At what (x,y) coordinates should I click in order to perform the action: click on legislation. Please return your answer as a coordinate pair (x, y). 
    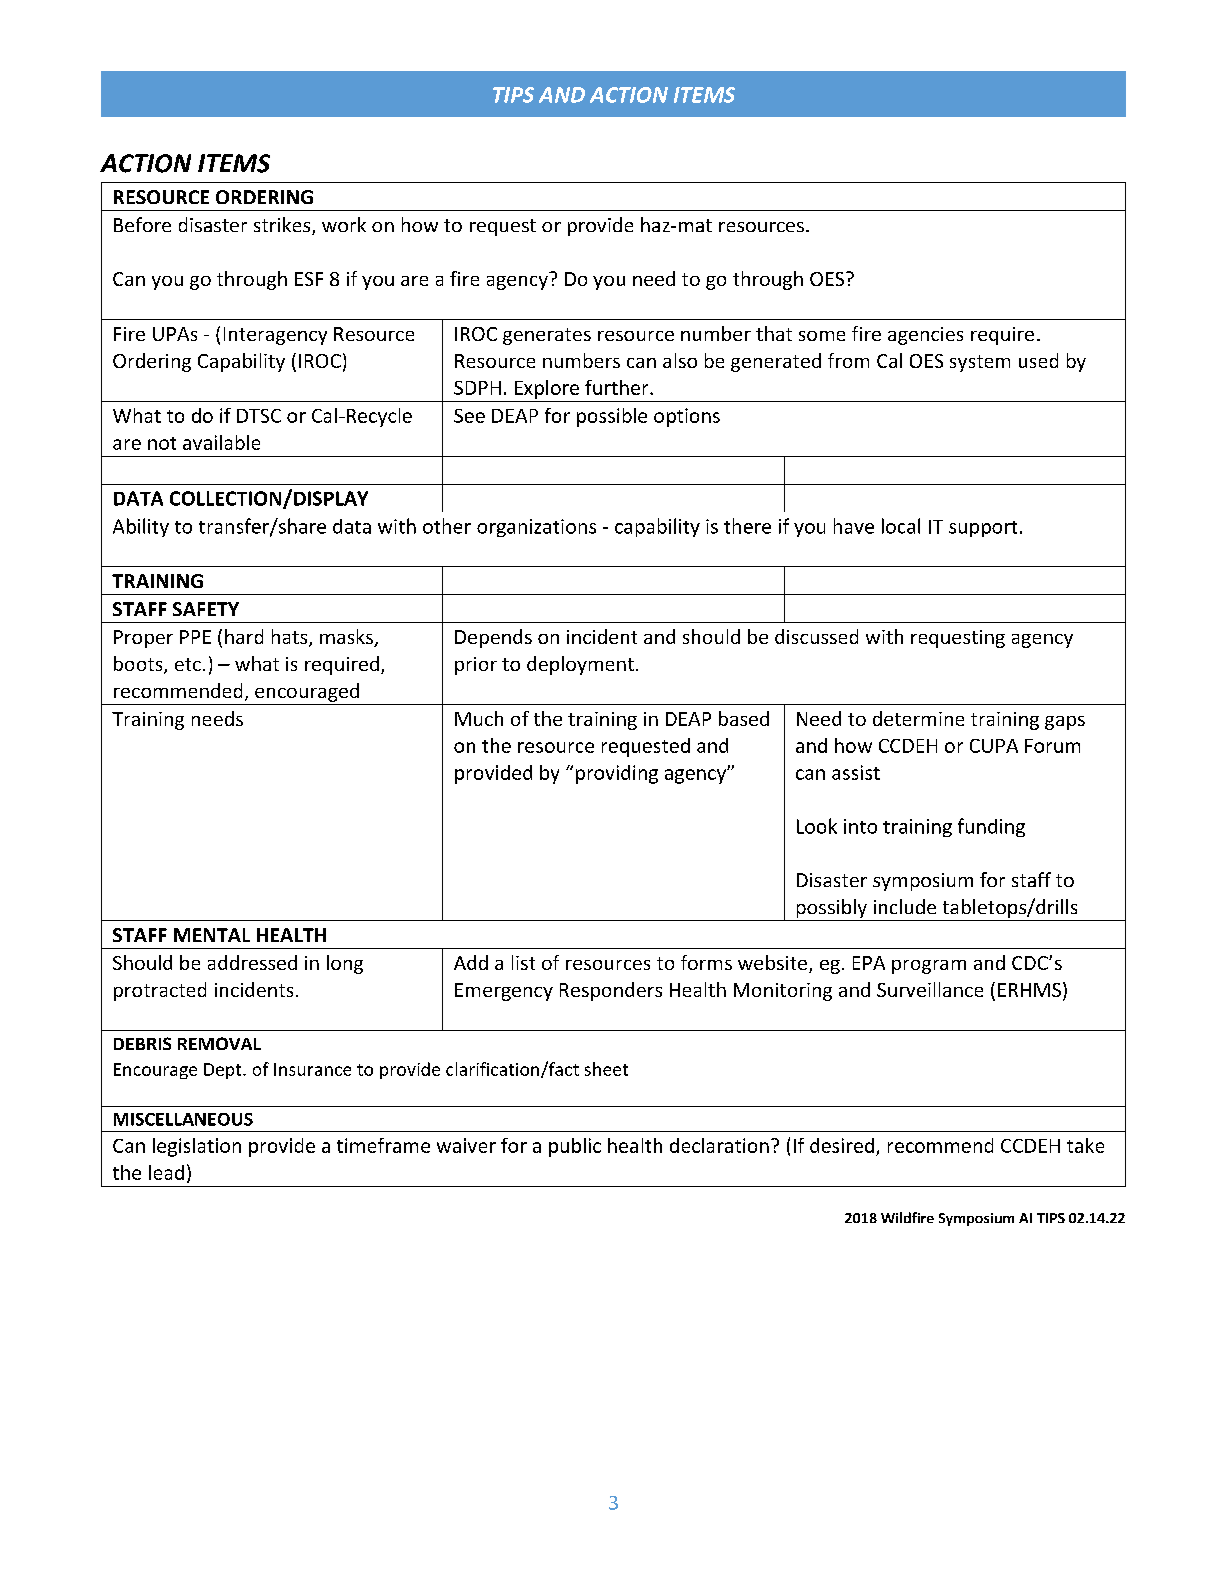
    Looking at the image, I should click on (197, 1147).
